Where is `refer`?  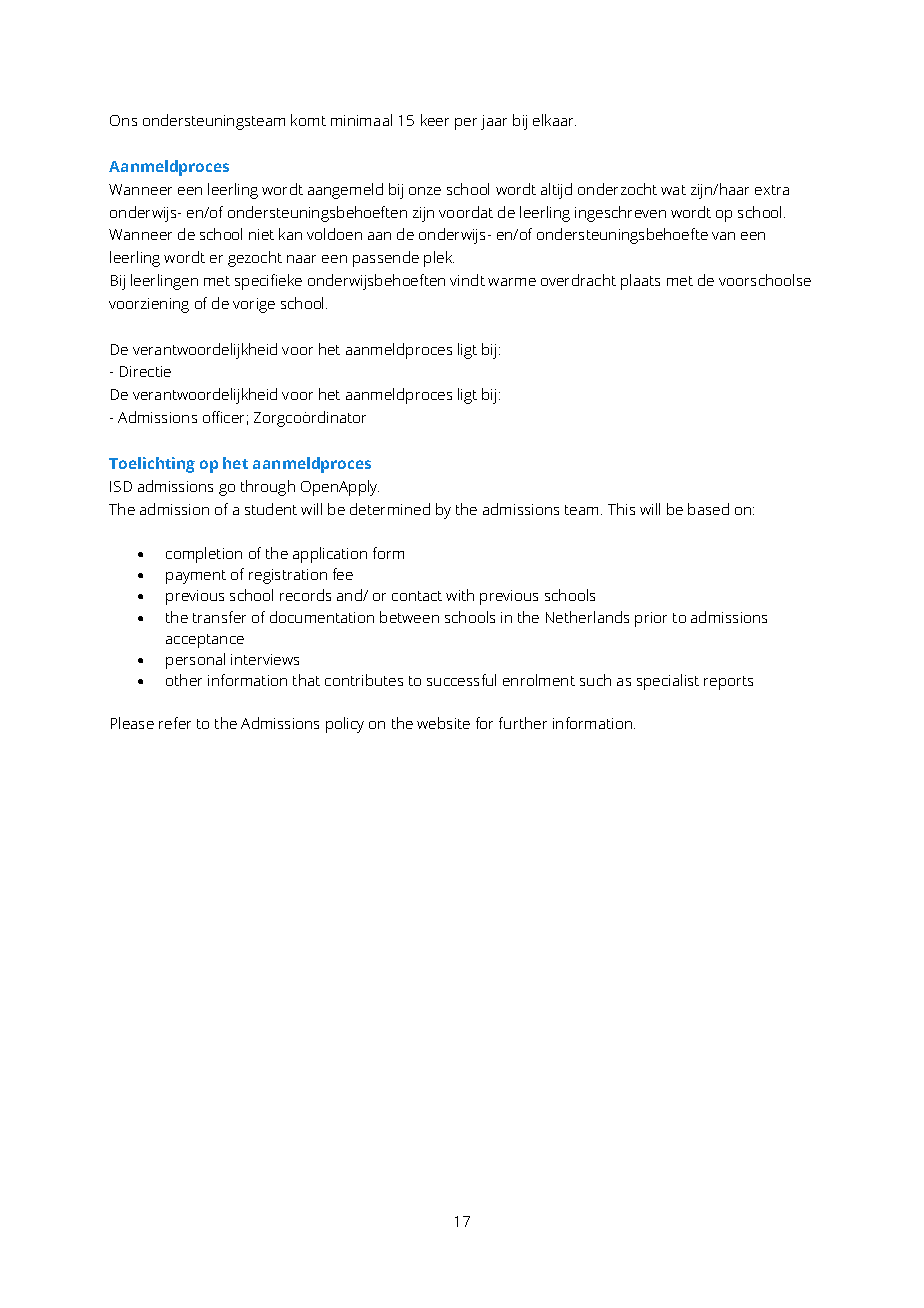
refer is located at coordinates (175, 723).
